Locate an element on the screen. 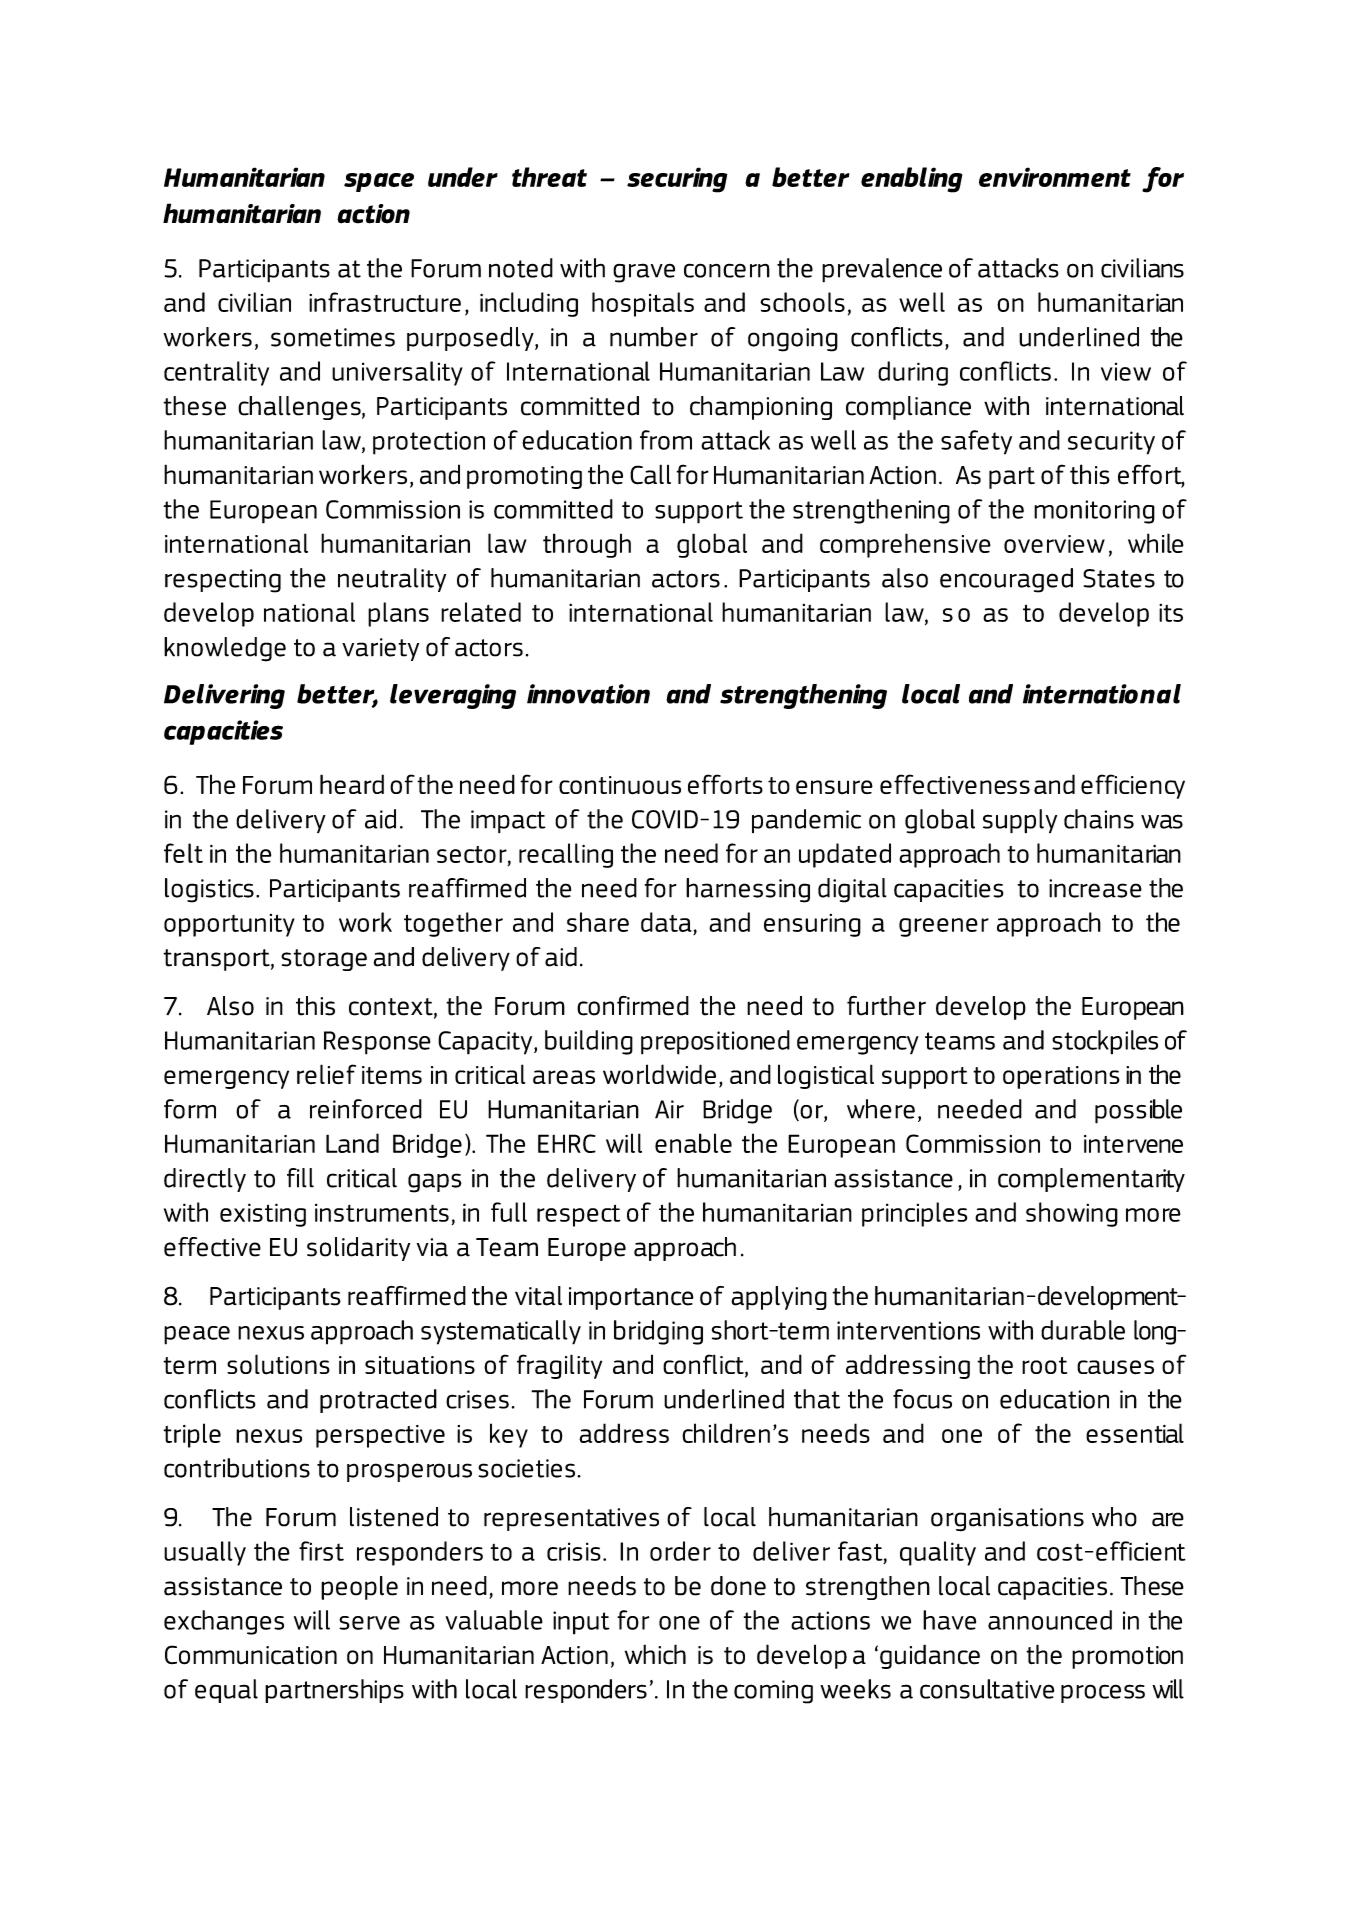 Image resolution: width=1347 pixels, height=1905 pixels. securing is located at coordinates (677, 180).
